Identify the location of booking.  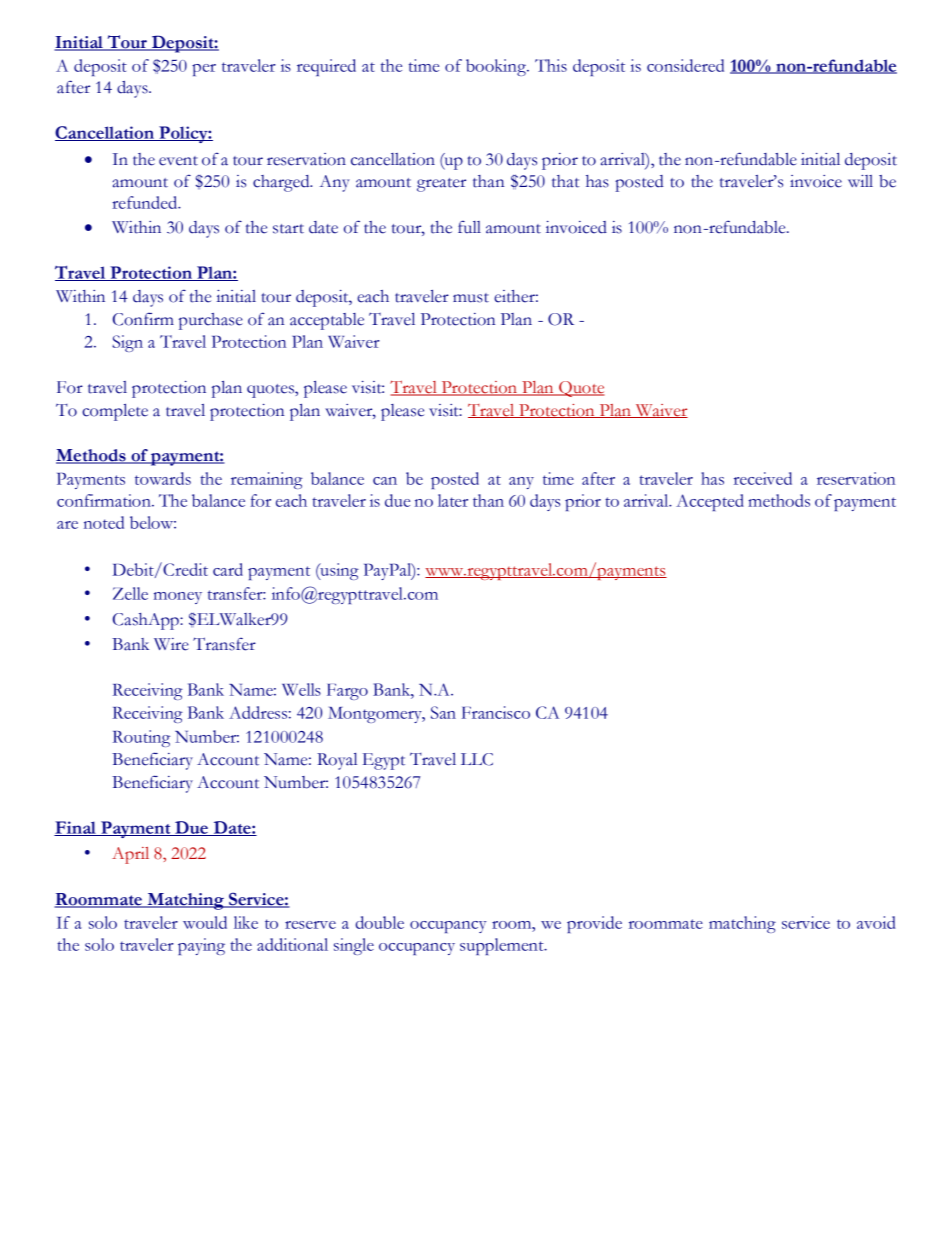
(497, 67).
